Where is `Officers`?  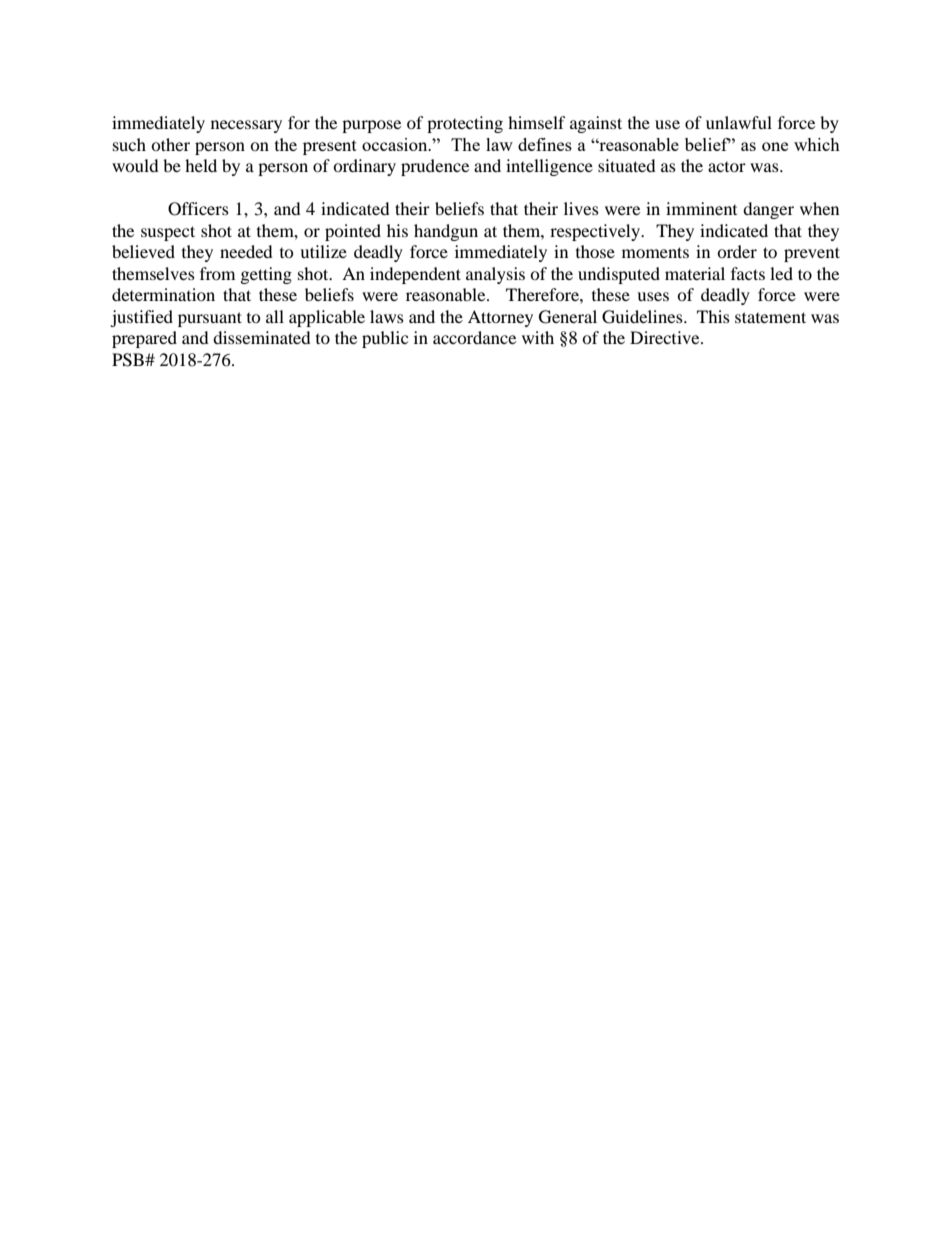
Officers is located at coordinates (198, 209).
